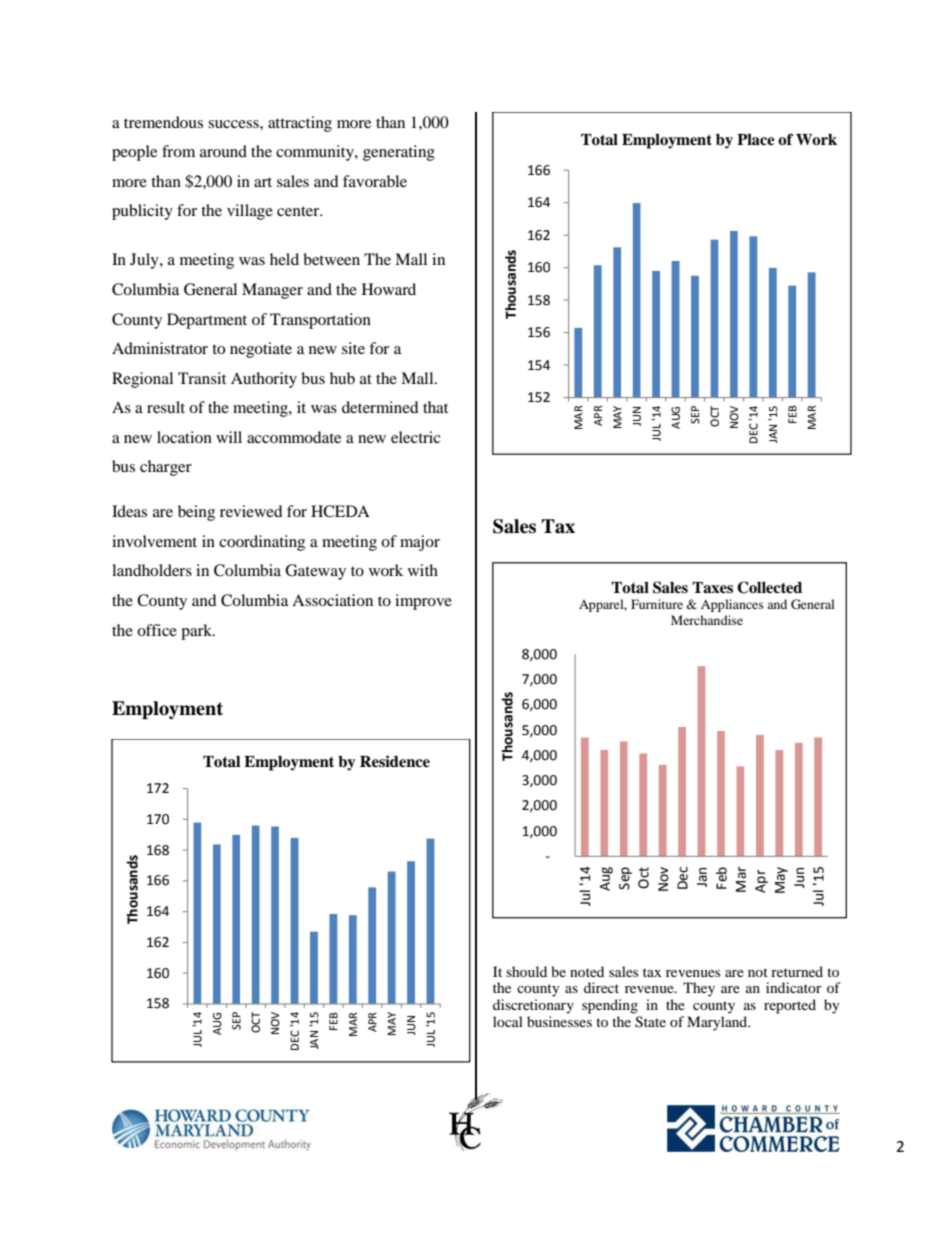 The height and width of the screenshot is (1233, 952). I want to click on They, so click(699, 989).
